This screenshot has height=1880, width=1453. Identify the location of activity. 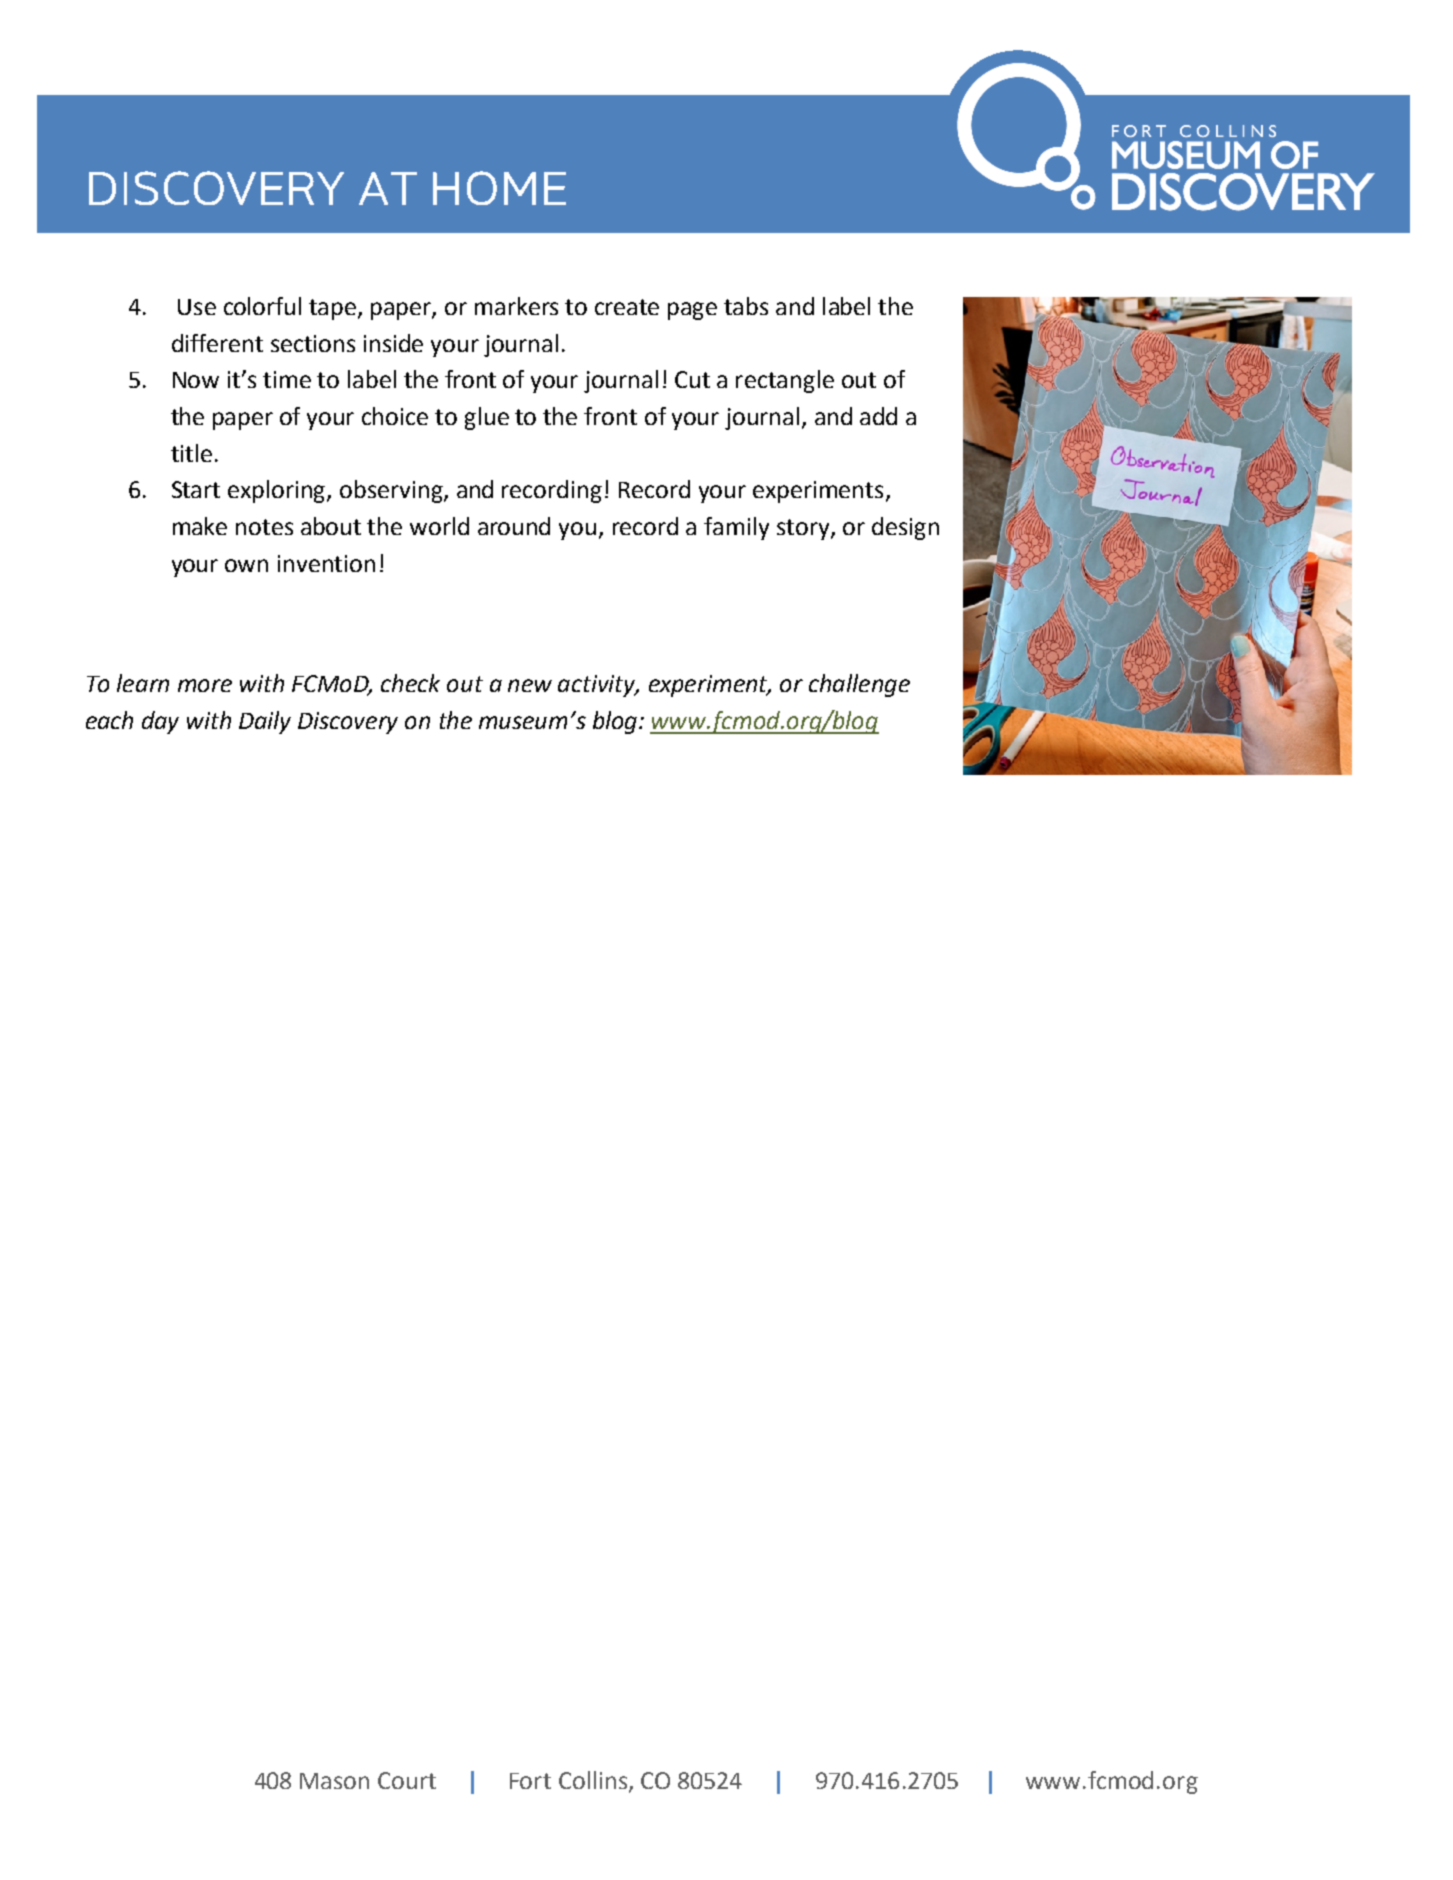
(598, 686).
